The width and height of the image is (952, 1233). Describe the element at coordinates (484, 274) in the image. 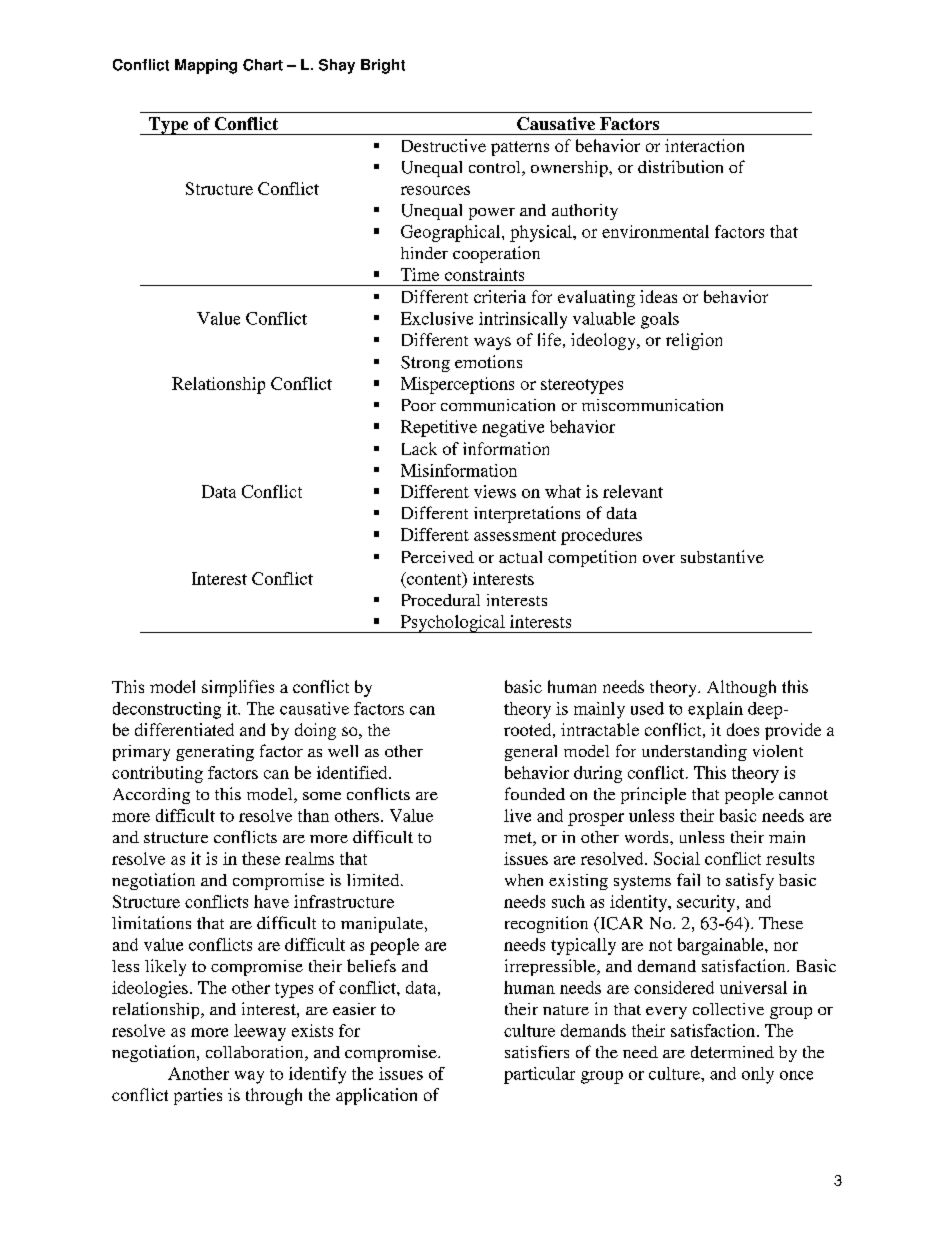

I see `constraints` at that location.
